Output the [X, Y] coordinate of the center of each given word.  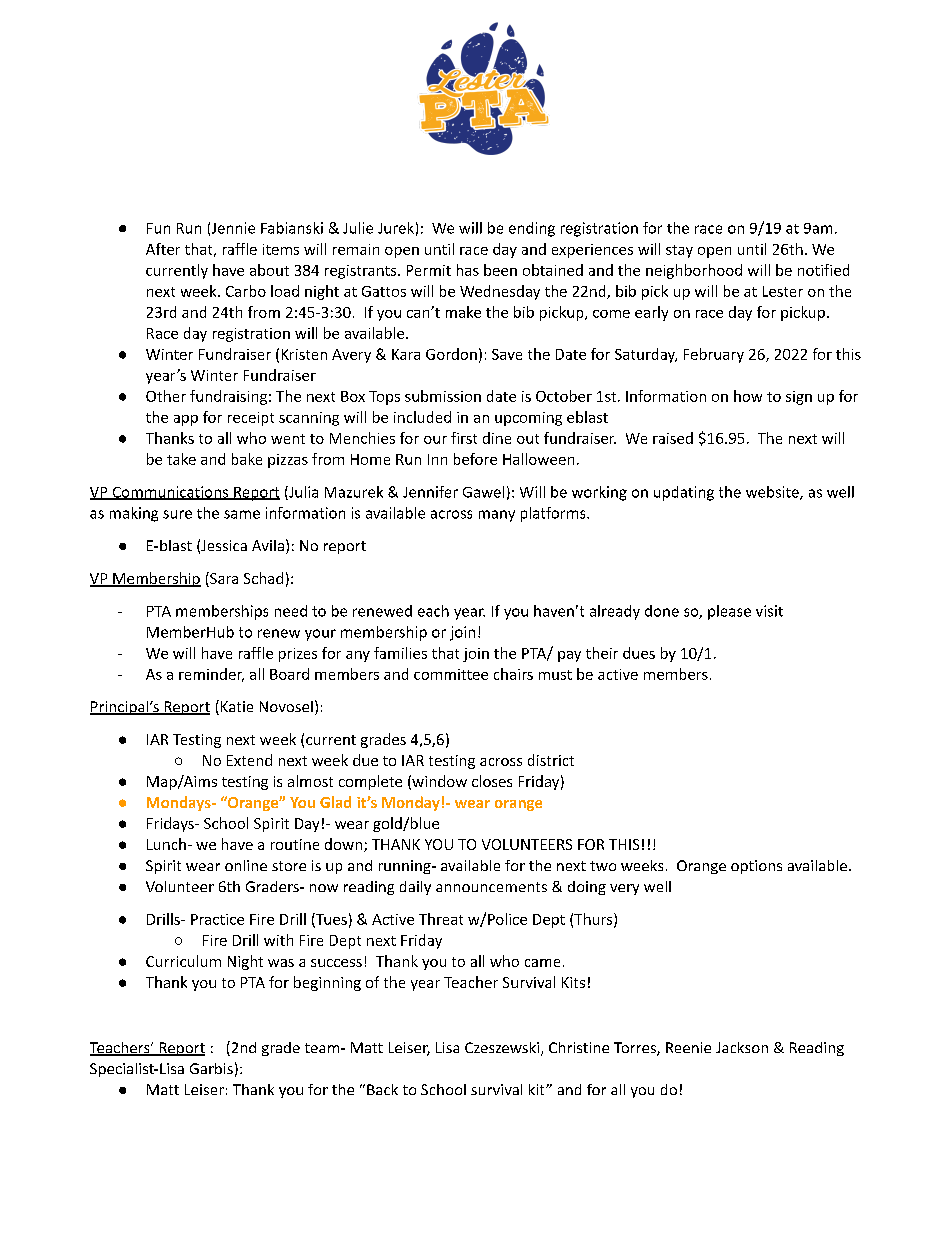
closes [492, 781]
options [756, 867]
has [468, 270]
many [497, 516]
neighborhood [694, 271]
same [242, 514]
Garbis [211, 1068]
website [773, 493]
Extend [249, 760]
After [163, 249]
